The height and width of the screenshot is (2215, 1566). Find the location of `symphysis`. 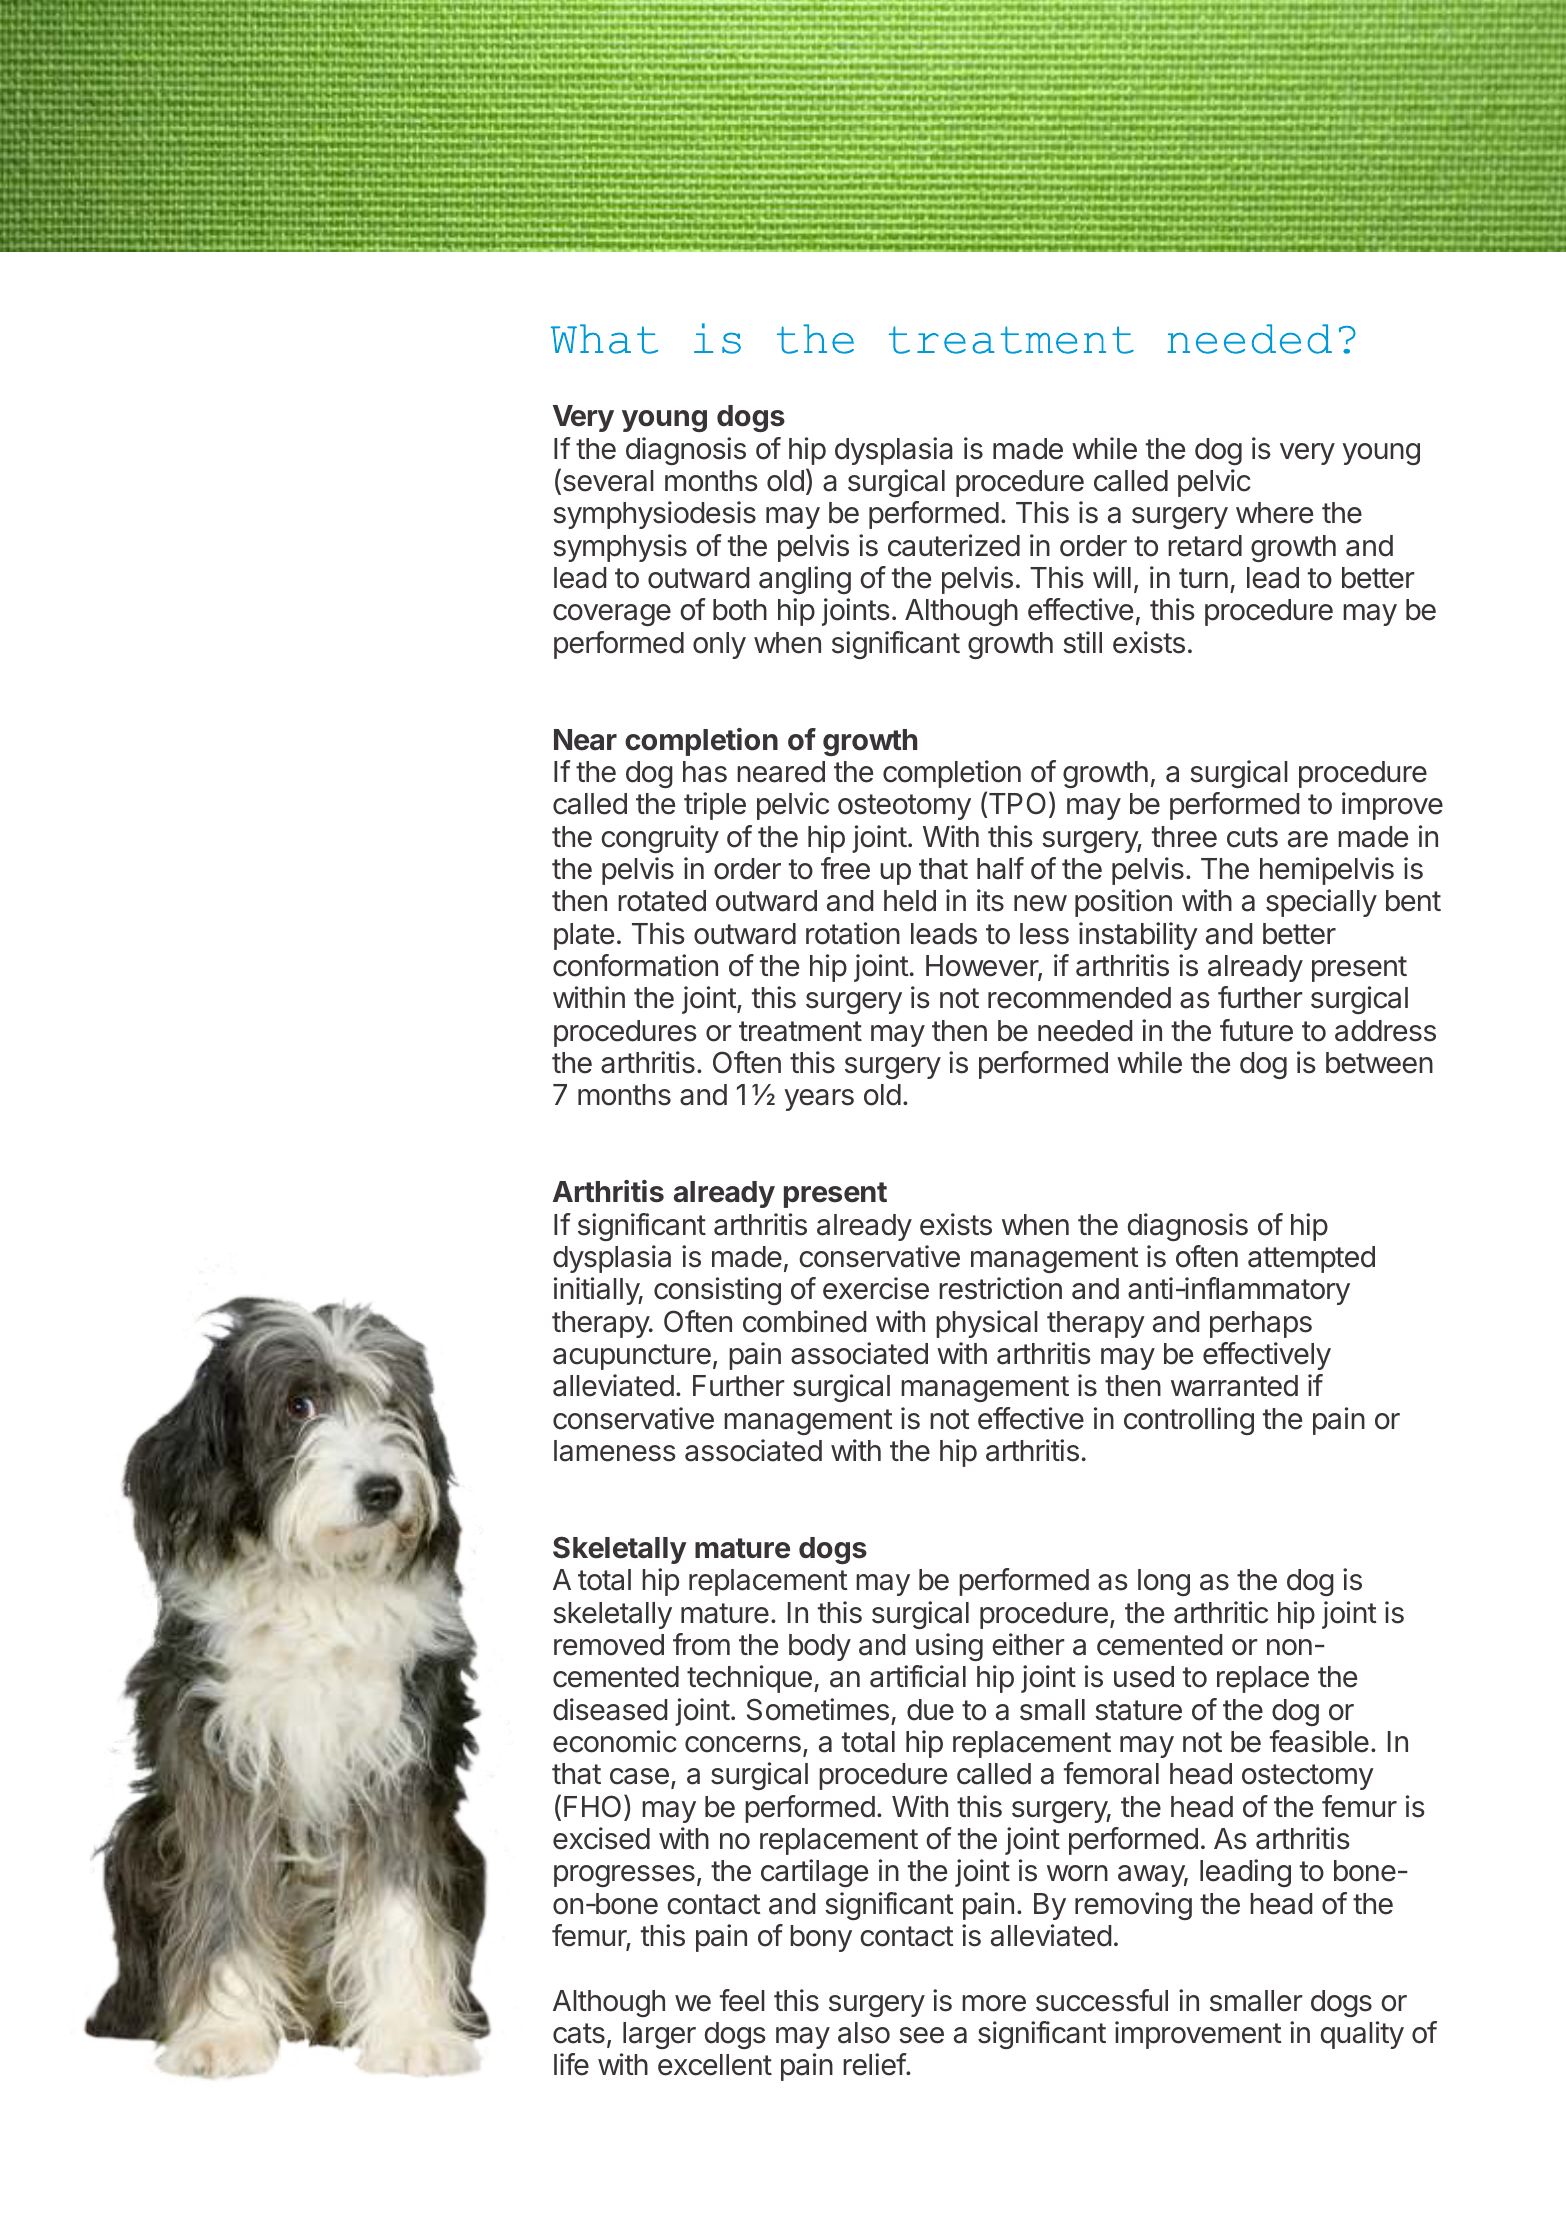

symphysis is located at coordinates (620, 548).
